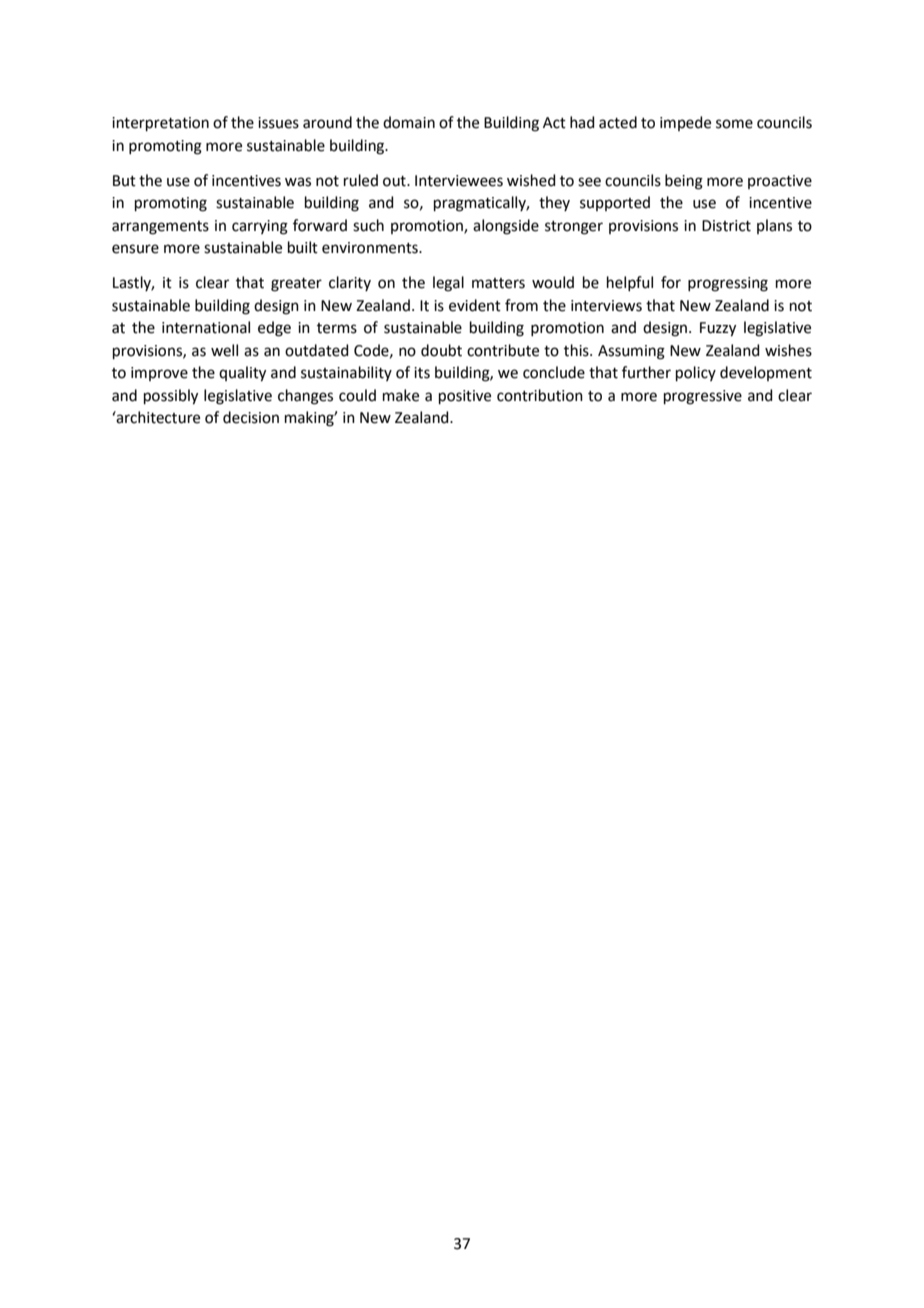 The width and height of the screenshot is (924, 1308). What do you see at coordinates (160, 124) in the screenshot?
I see `interpretation` at bounding box center [160, 124].
